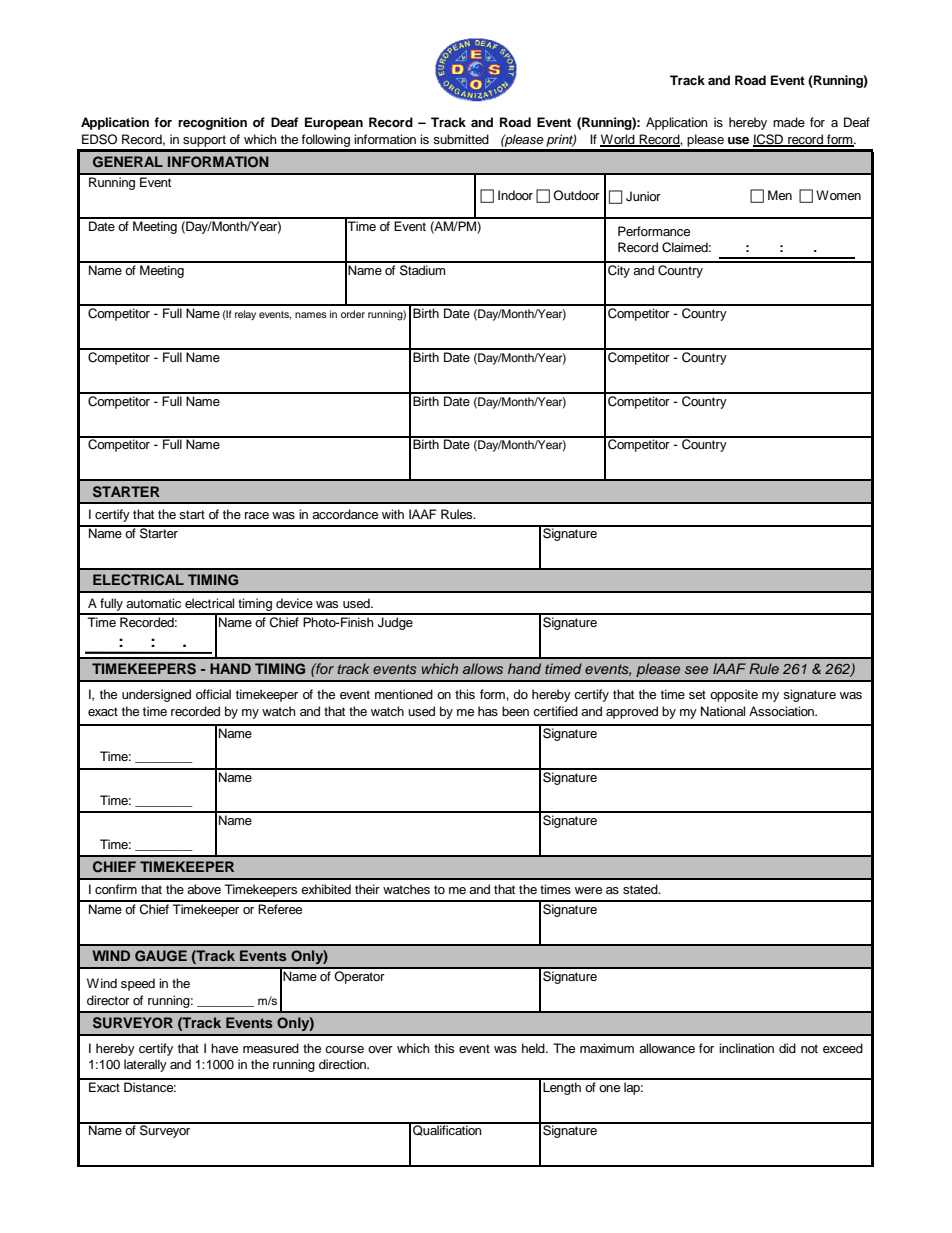 The height and width of the image is (1233, 952). Describe the element at coordinates (838, 195) in the image. I see `Women` at that location.
